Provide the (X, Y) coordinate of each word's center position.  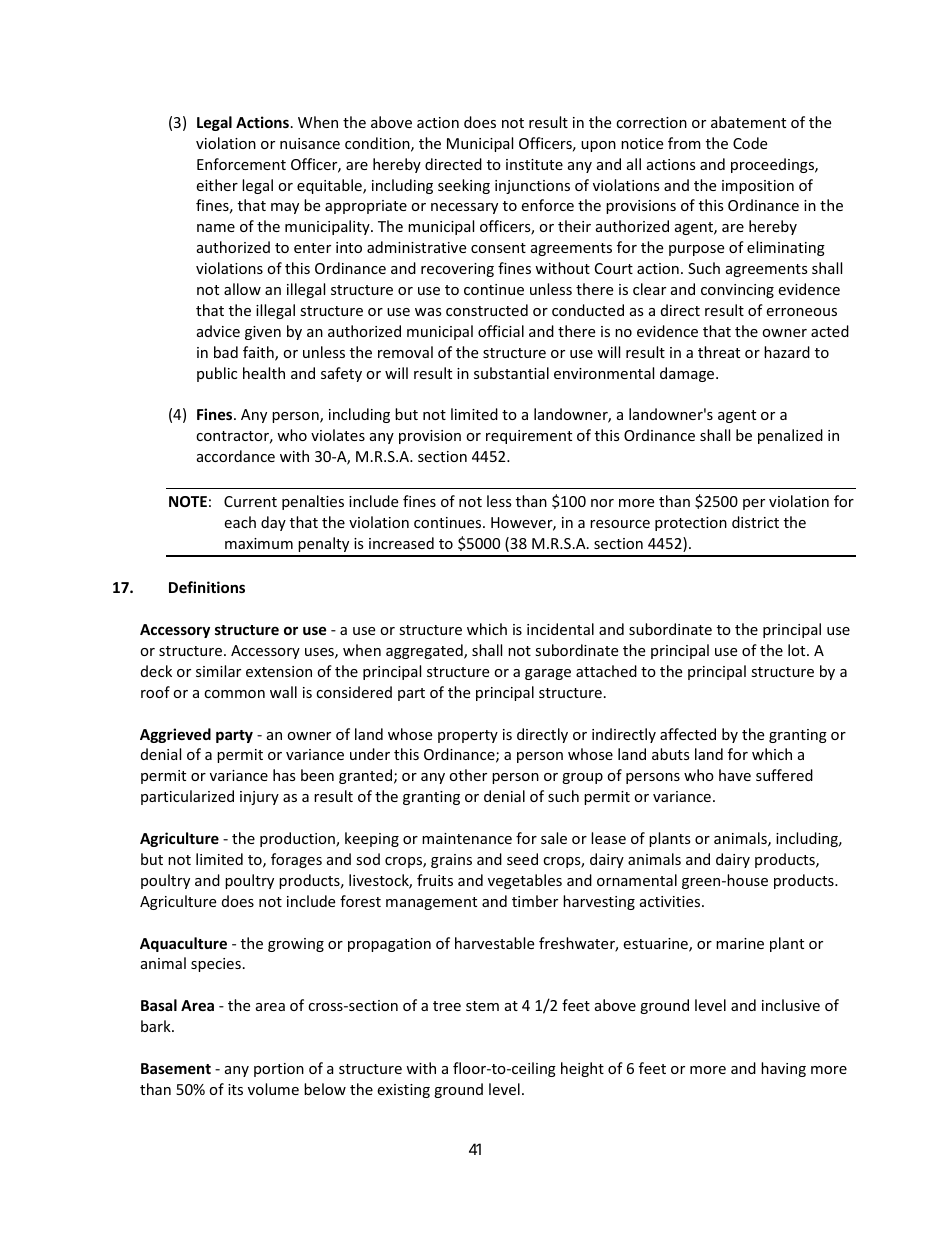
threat (719, 352)
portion (279, 1070)
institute (534, 164)
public (217, 374)
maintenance (467, 838)
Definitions (207, 587)
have (735, 775)
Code (750, 143)
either (217, 185)
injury (259, 798)
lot (798, 650)
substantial (511, 373)
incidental (560, 629)
